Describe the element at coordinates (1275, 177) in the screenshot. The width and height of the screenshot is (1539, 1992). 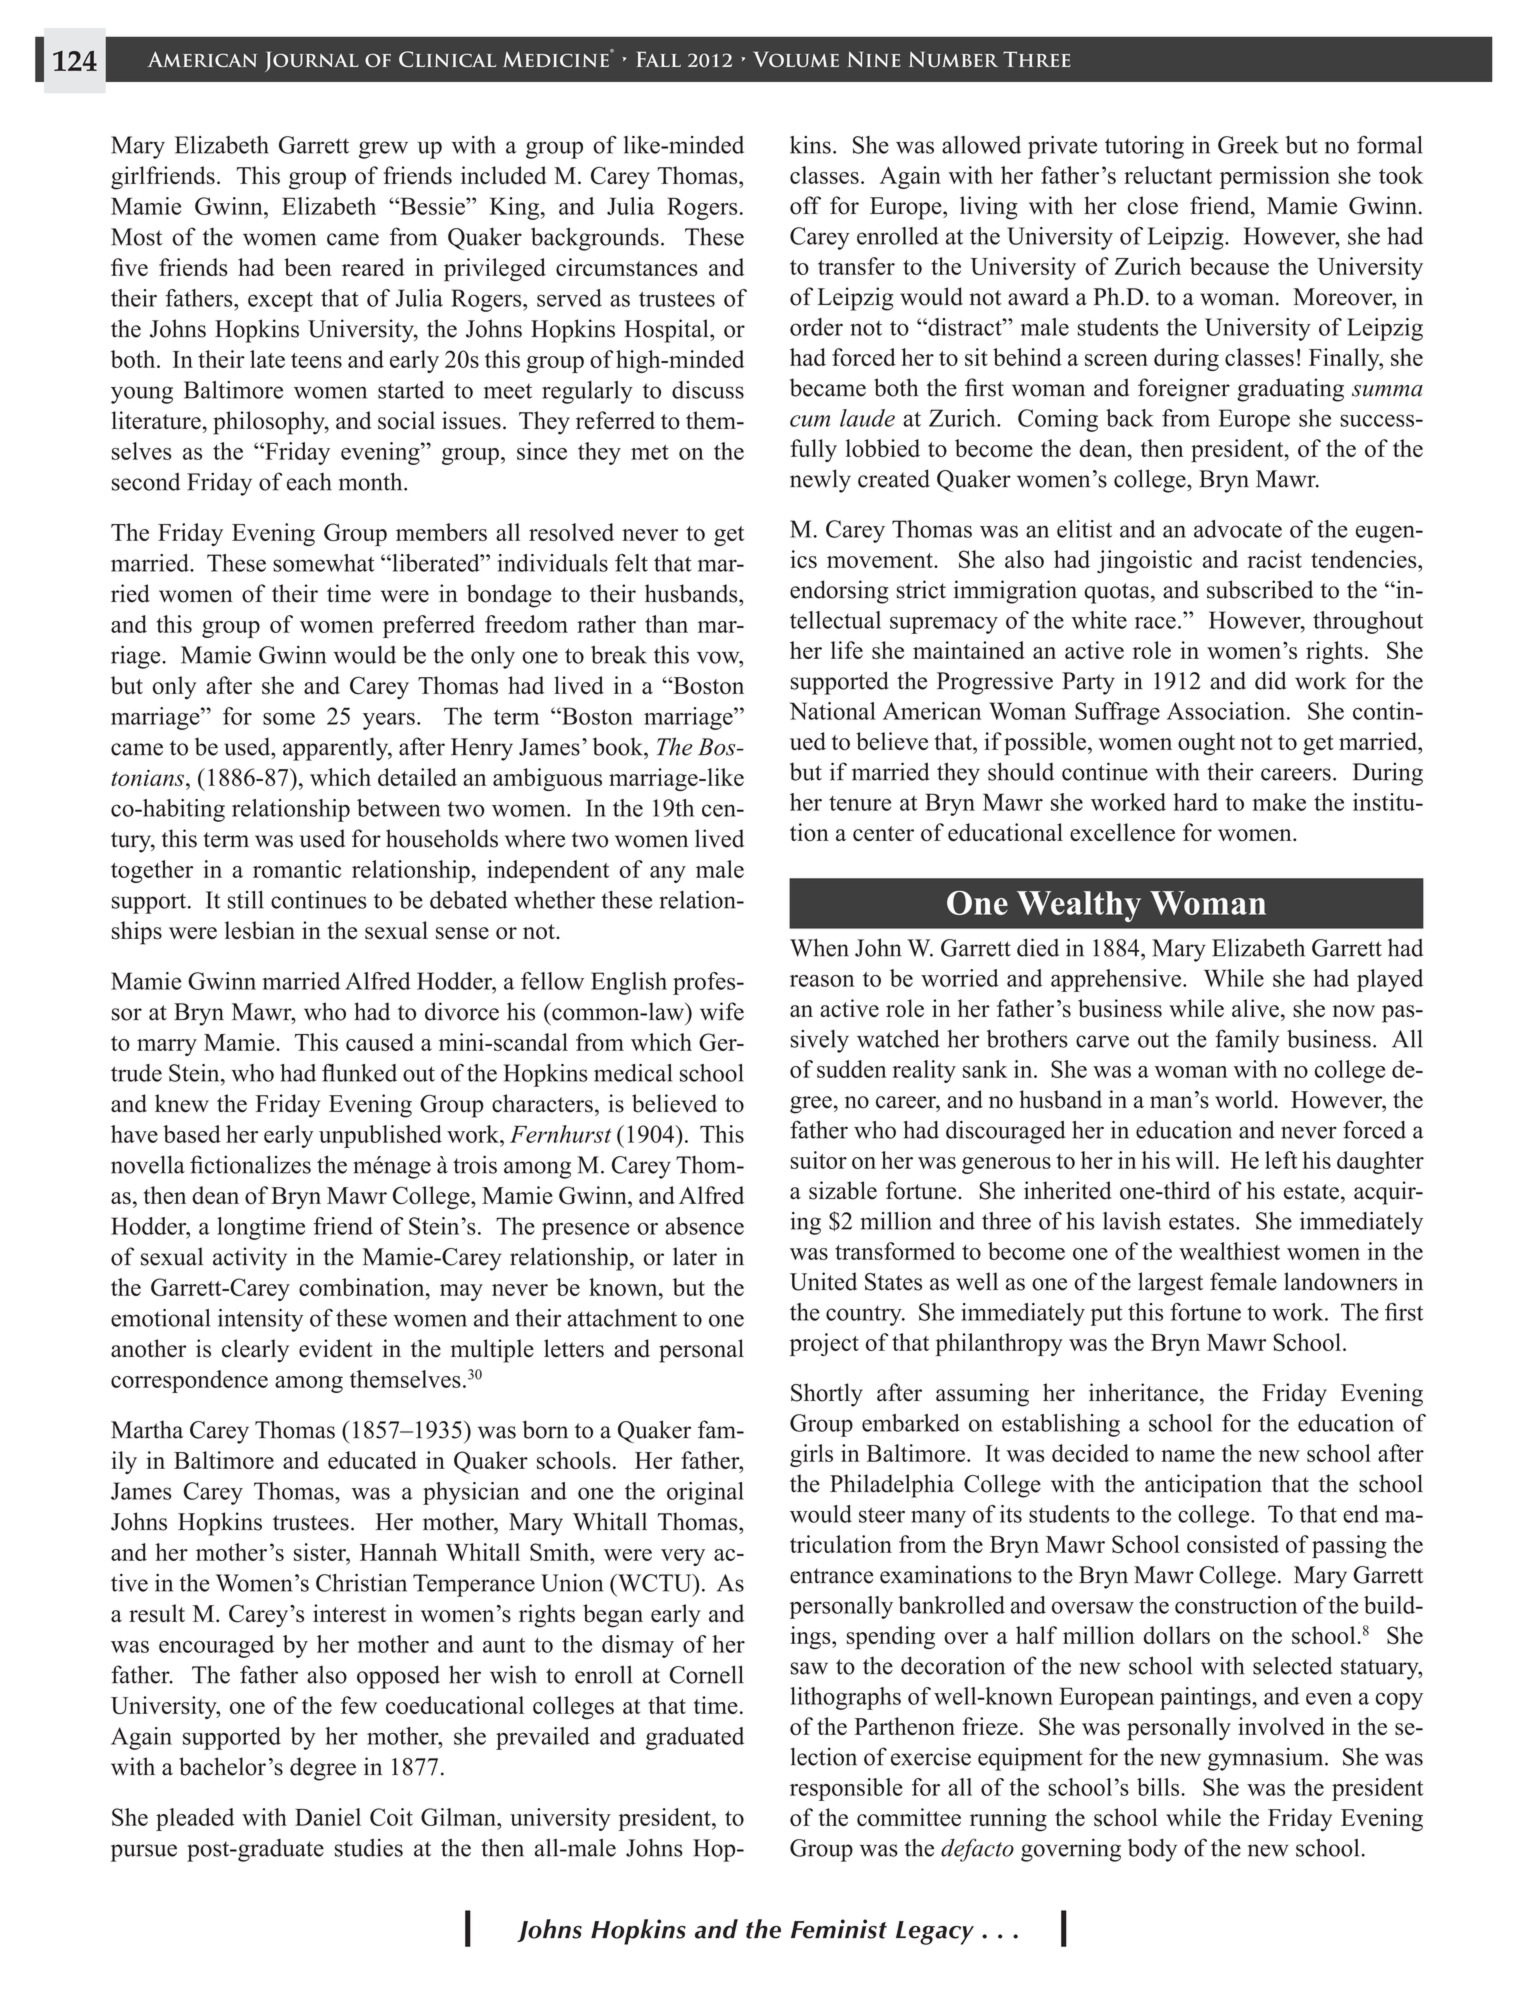
I see `permission` at that location.
